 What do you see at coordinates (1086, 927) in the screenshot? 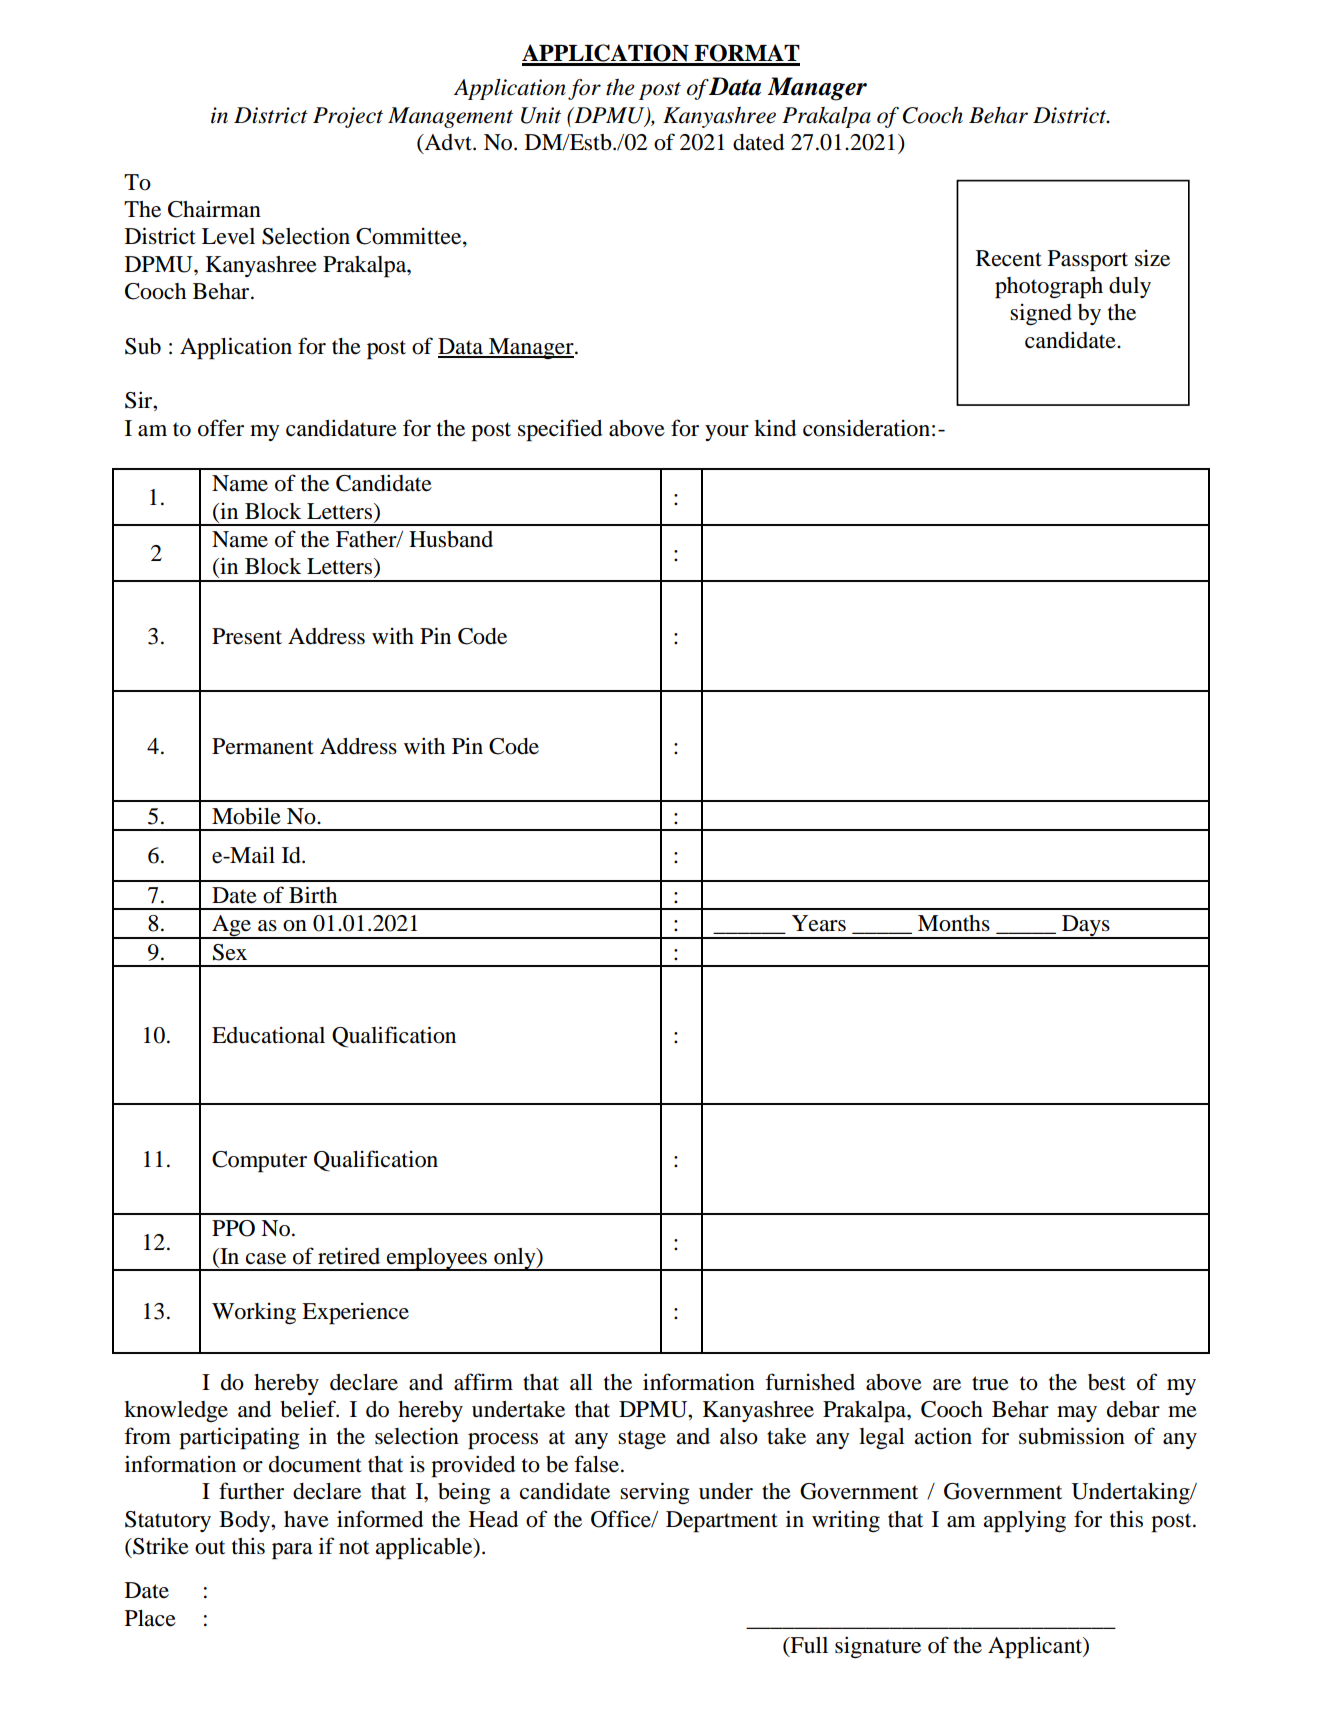
I see `Days` at bounding box center [1086, 927].
